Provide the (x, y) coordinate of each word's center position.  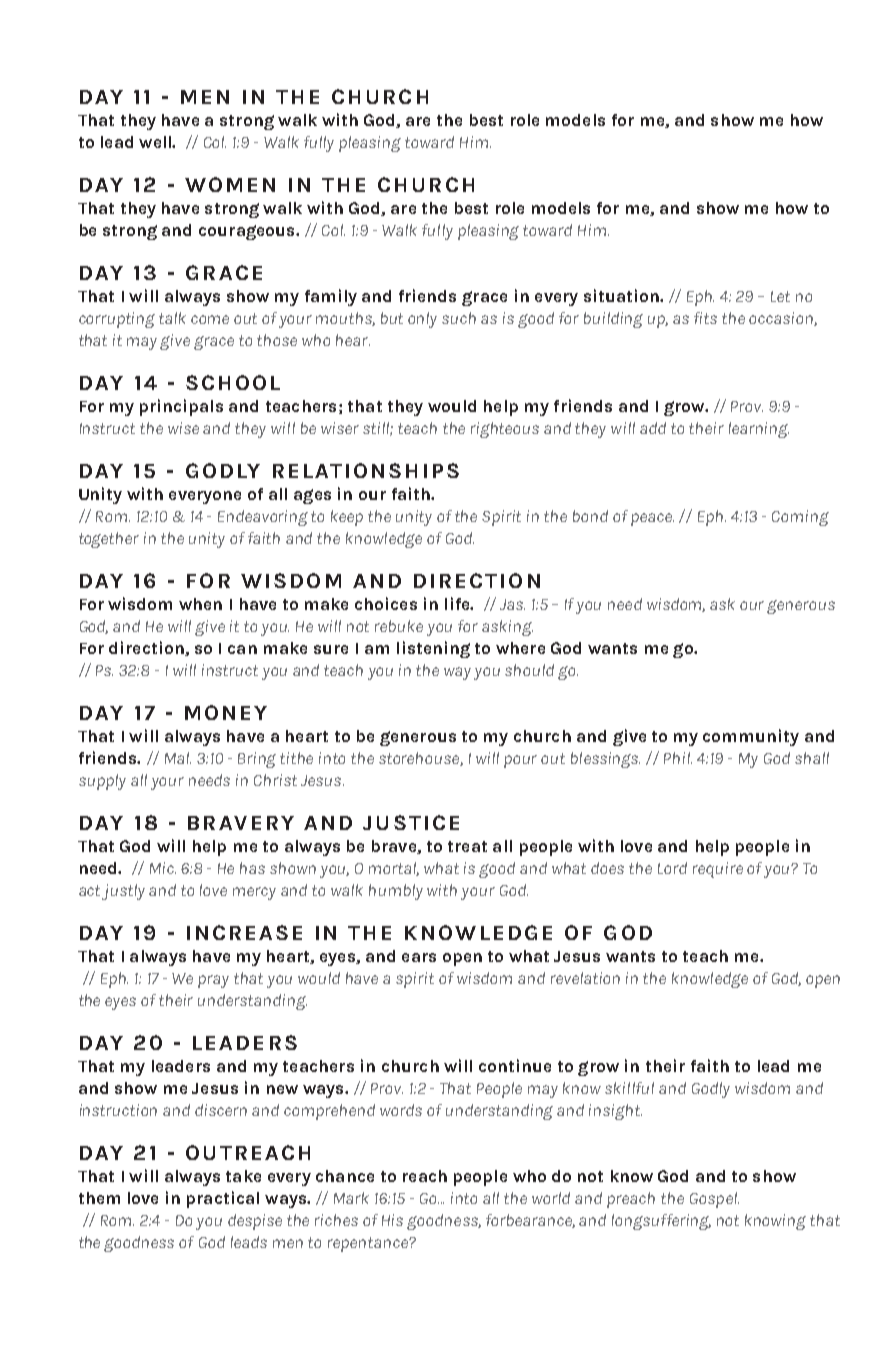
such (459, 318)
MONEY (226, 712)
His (392, 1220)
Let (780, 296)
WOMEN (230, 184)
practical (223, 1199)
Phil (678, 758)
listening (433, 649)
